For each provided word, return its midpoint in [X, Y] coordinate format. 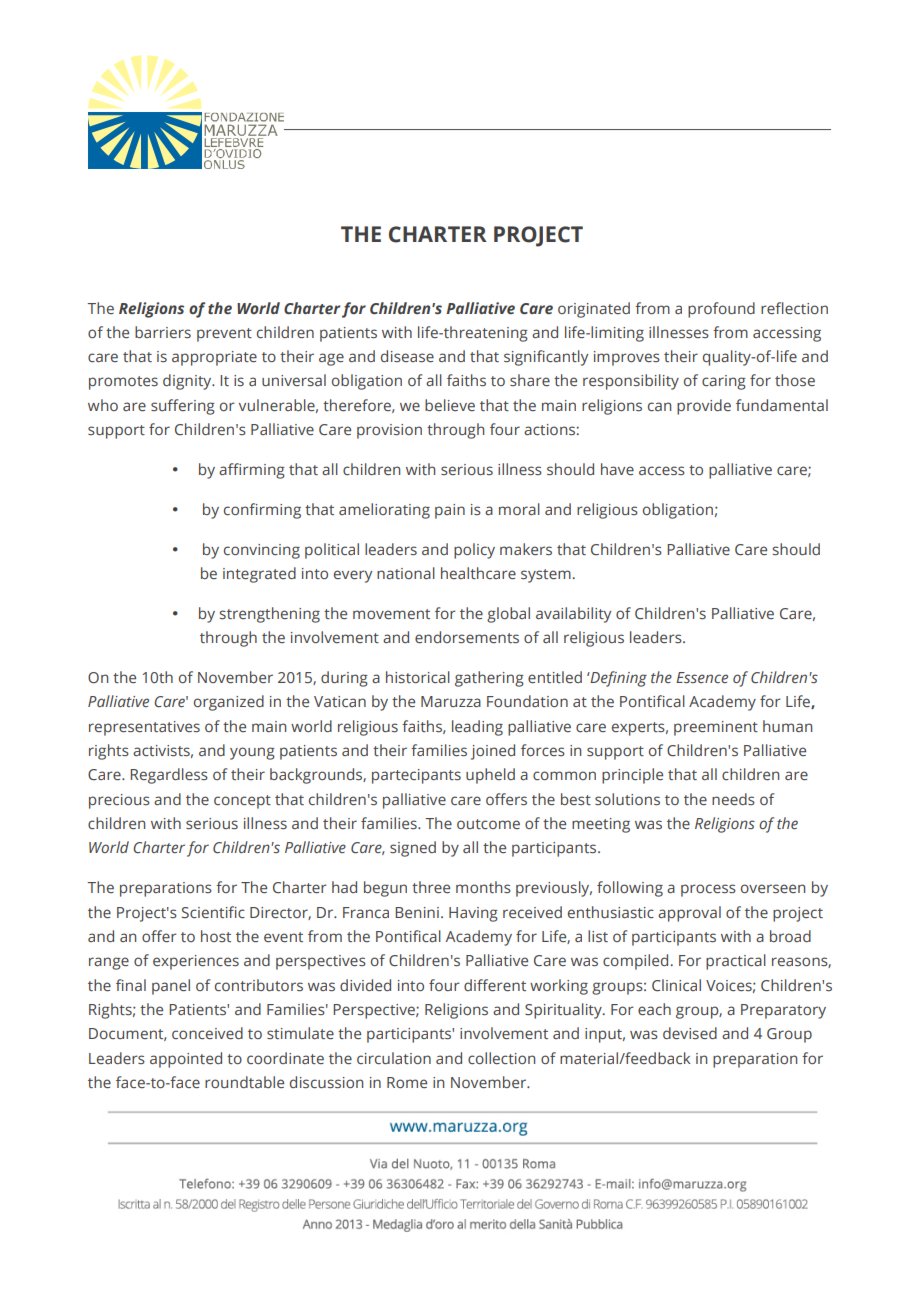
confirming [262, 511]
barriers [163, 332]
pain [450, 511]
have [617, 469]
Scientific [213, 912]
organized [229, 703]
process [708, 890]
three [431, 887]
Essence [702, 677]
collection [501, 1058]
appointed [186, 1060]
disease [407, 356]
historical [418, 677]
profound [721, 310]
